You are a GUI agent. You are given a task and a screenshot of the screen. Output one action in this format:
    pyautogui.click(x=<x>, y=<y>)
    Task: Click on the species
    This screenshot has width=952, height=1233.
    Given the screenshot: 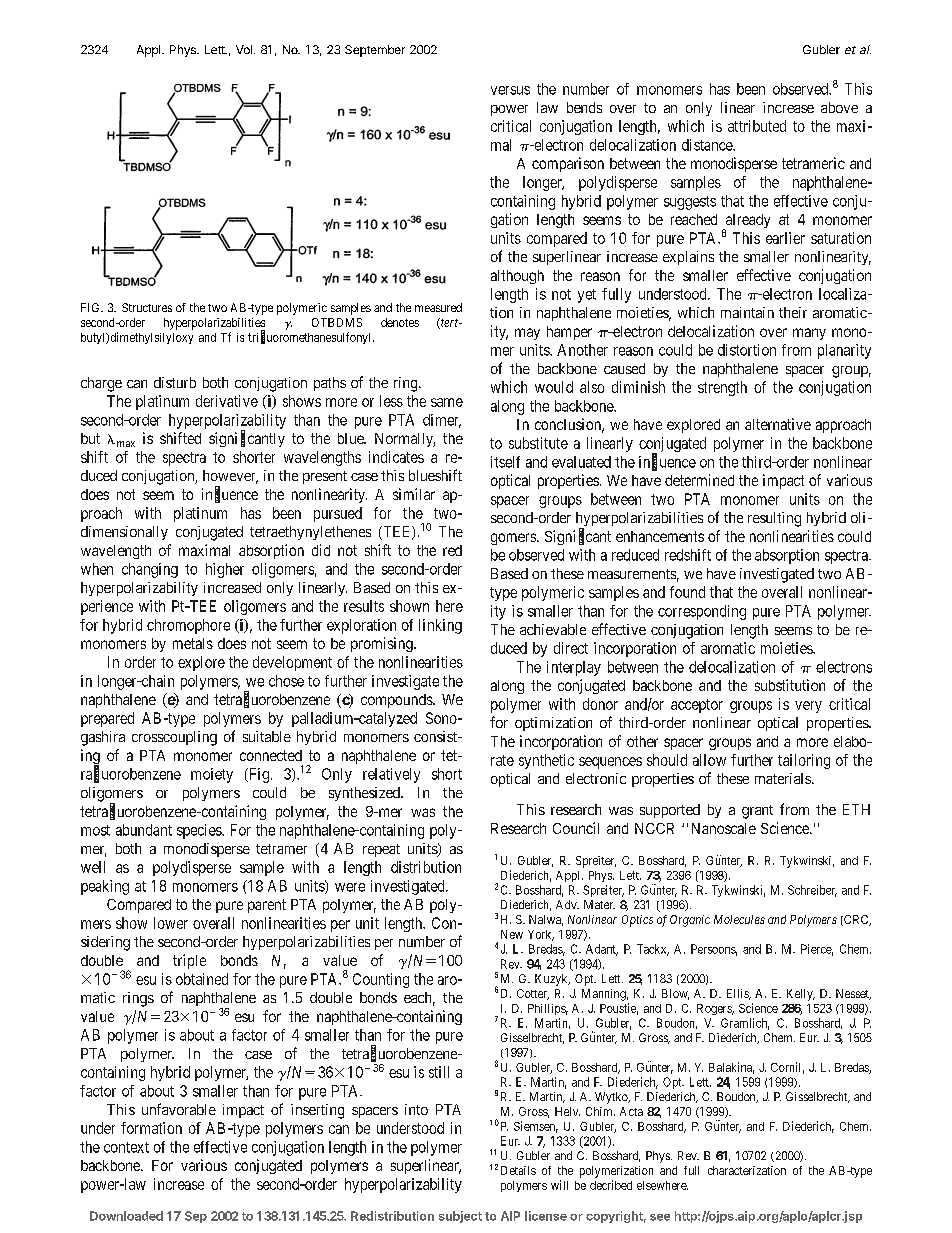 What is the action you would take?
    pyautogui.click(x=200, y=831)
